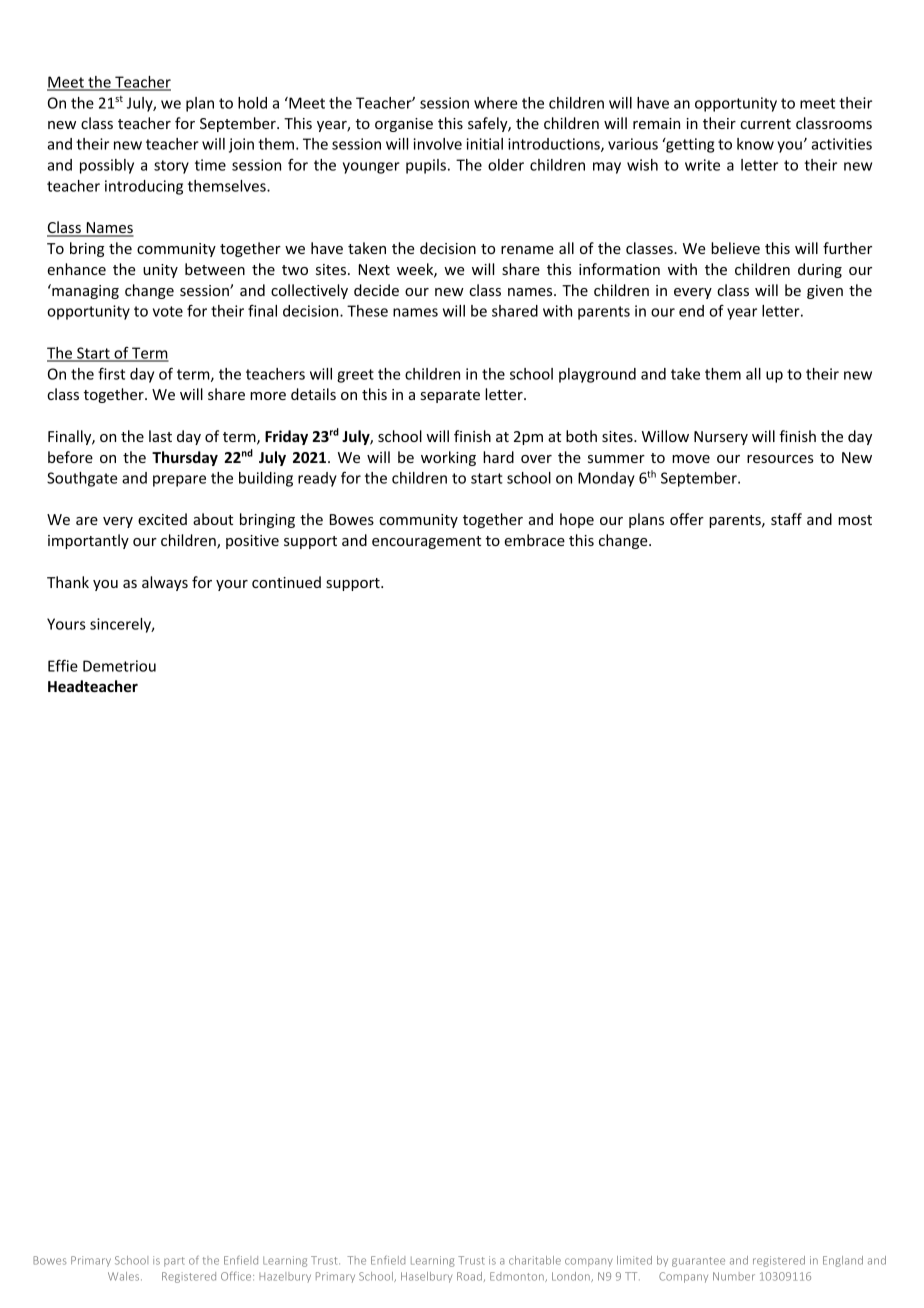 The image size is (924, 1308). I want to click on Road, so click(469, 1276).
